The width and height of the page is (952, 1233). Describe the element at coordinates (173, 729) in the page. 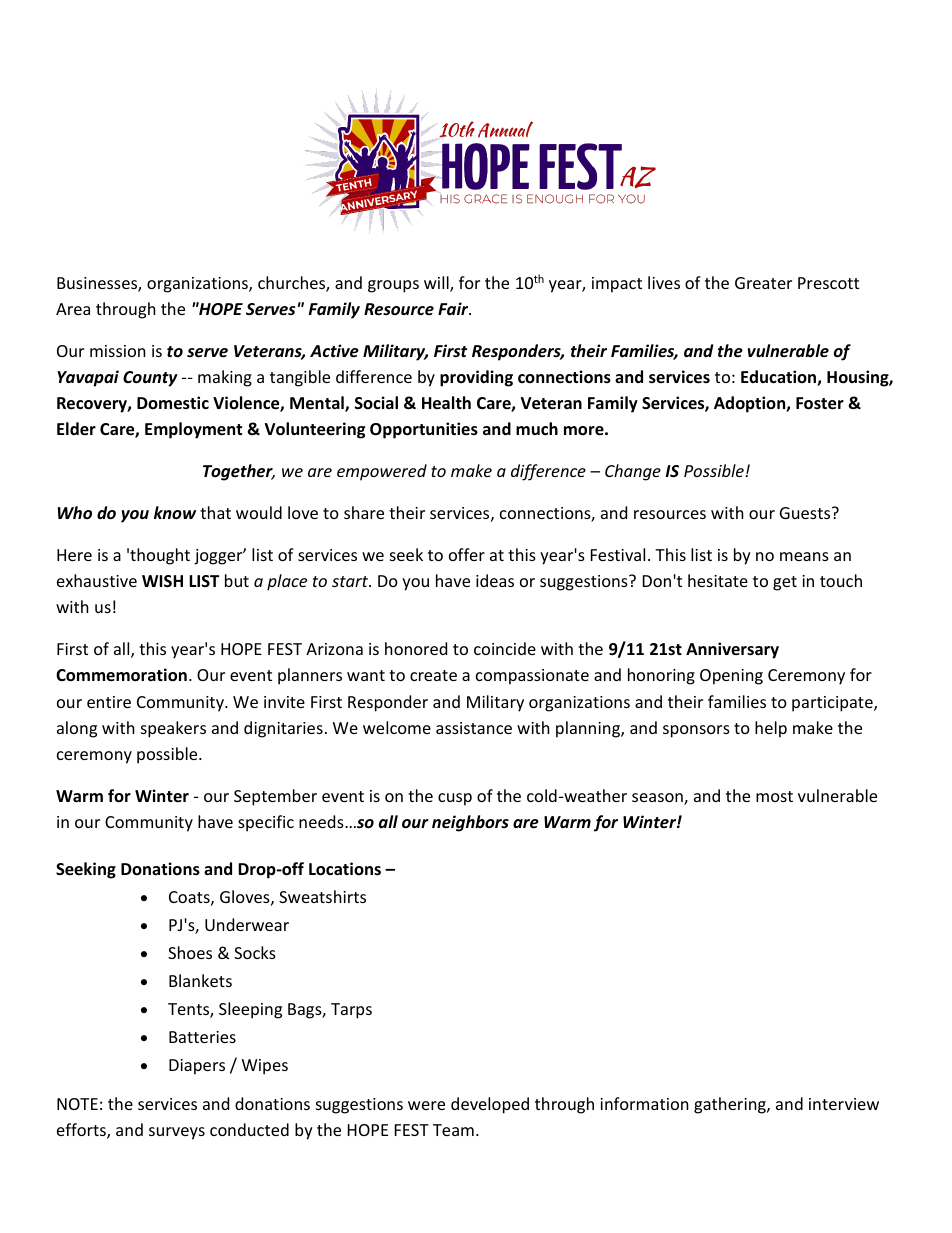

I see `speakers` at that location.
